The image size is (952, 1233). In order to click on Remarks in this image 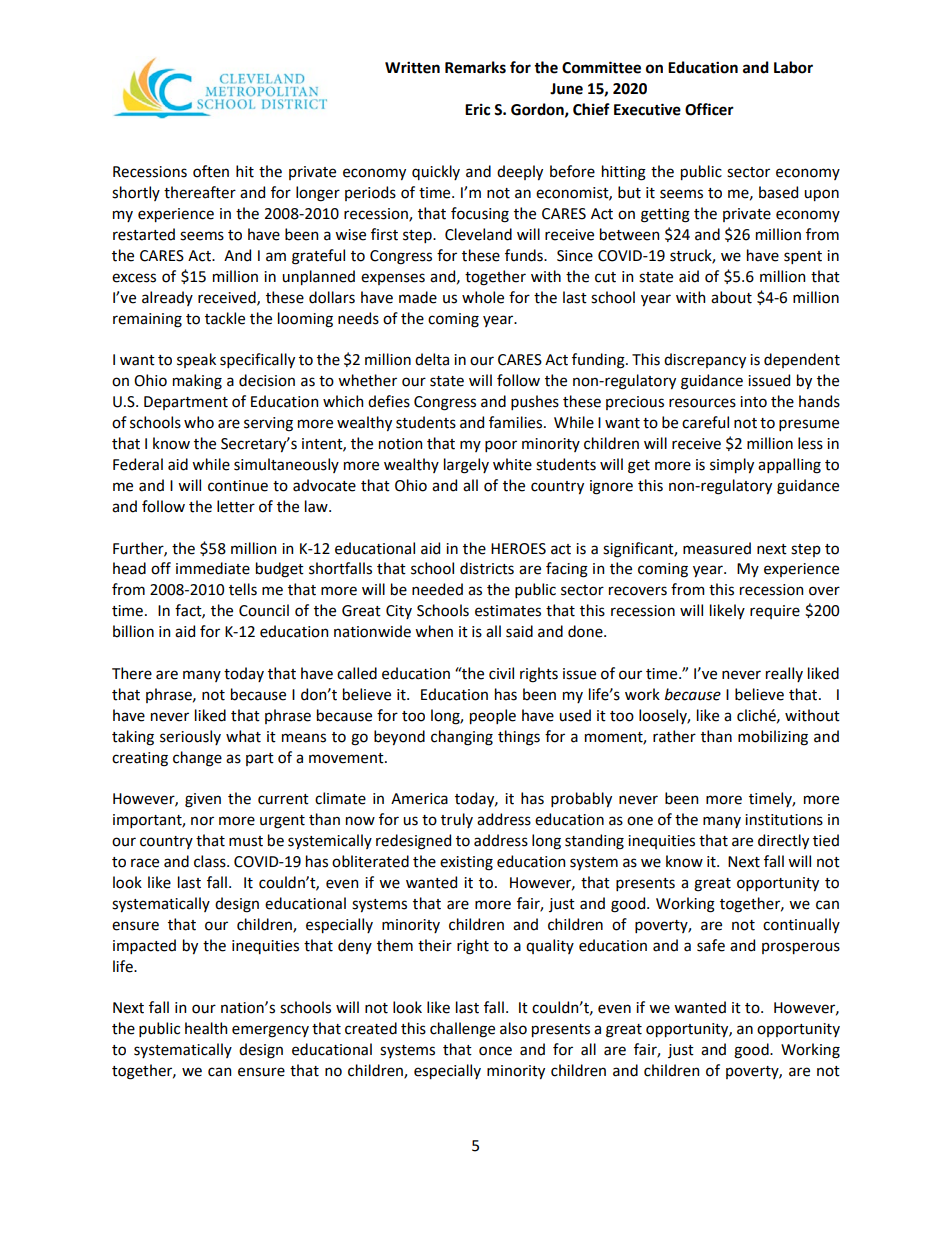, I will do `click(475, 67)`.
